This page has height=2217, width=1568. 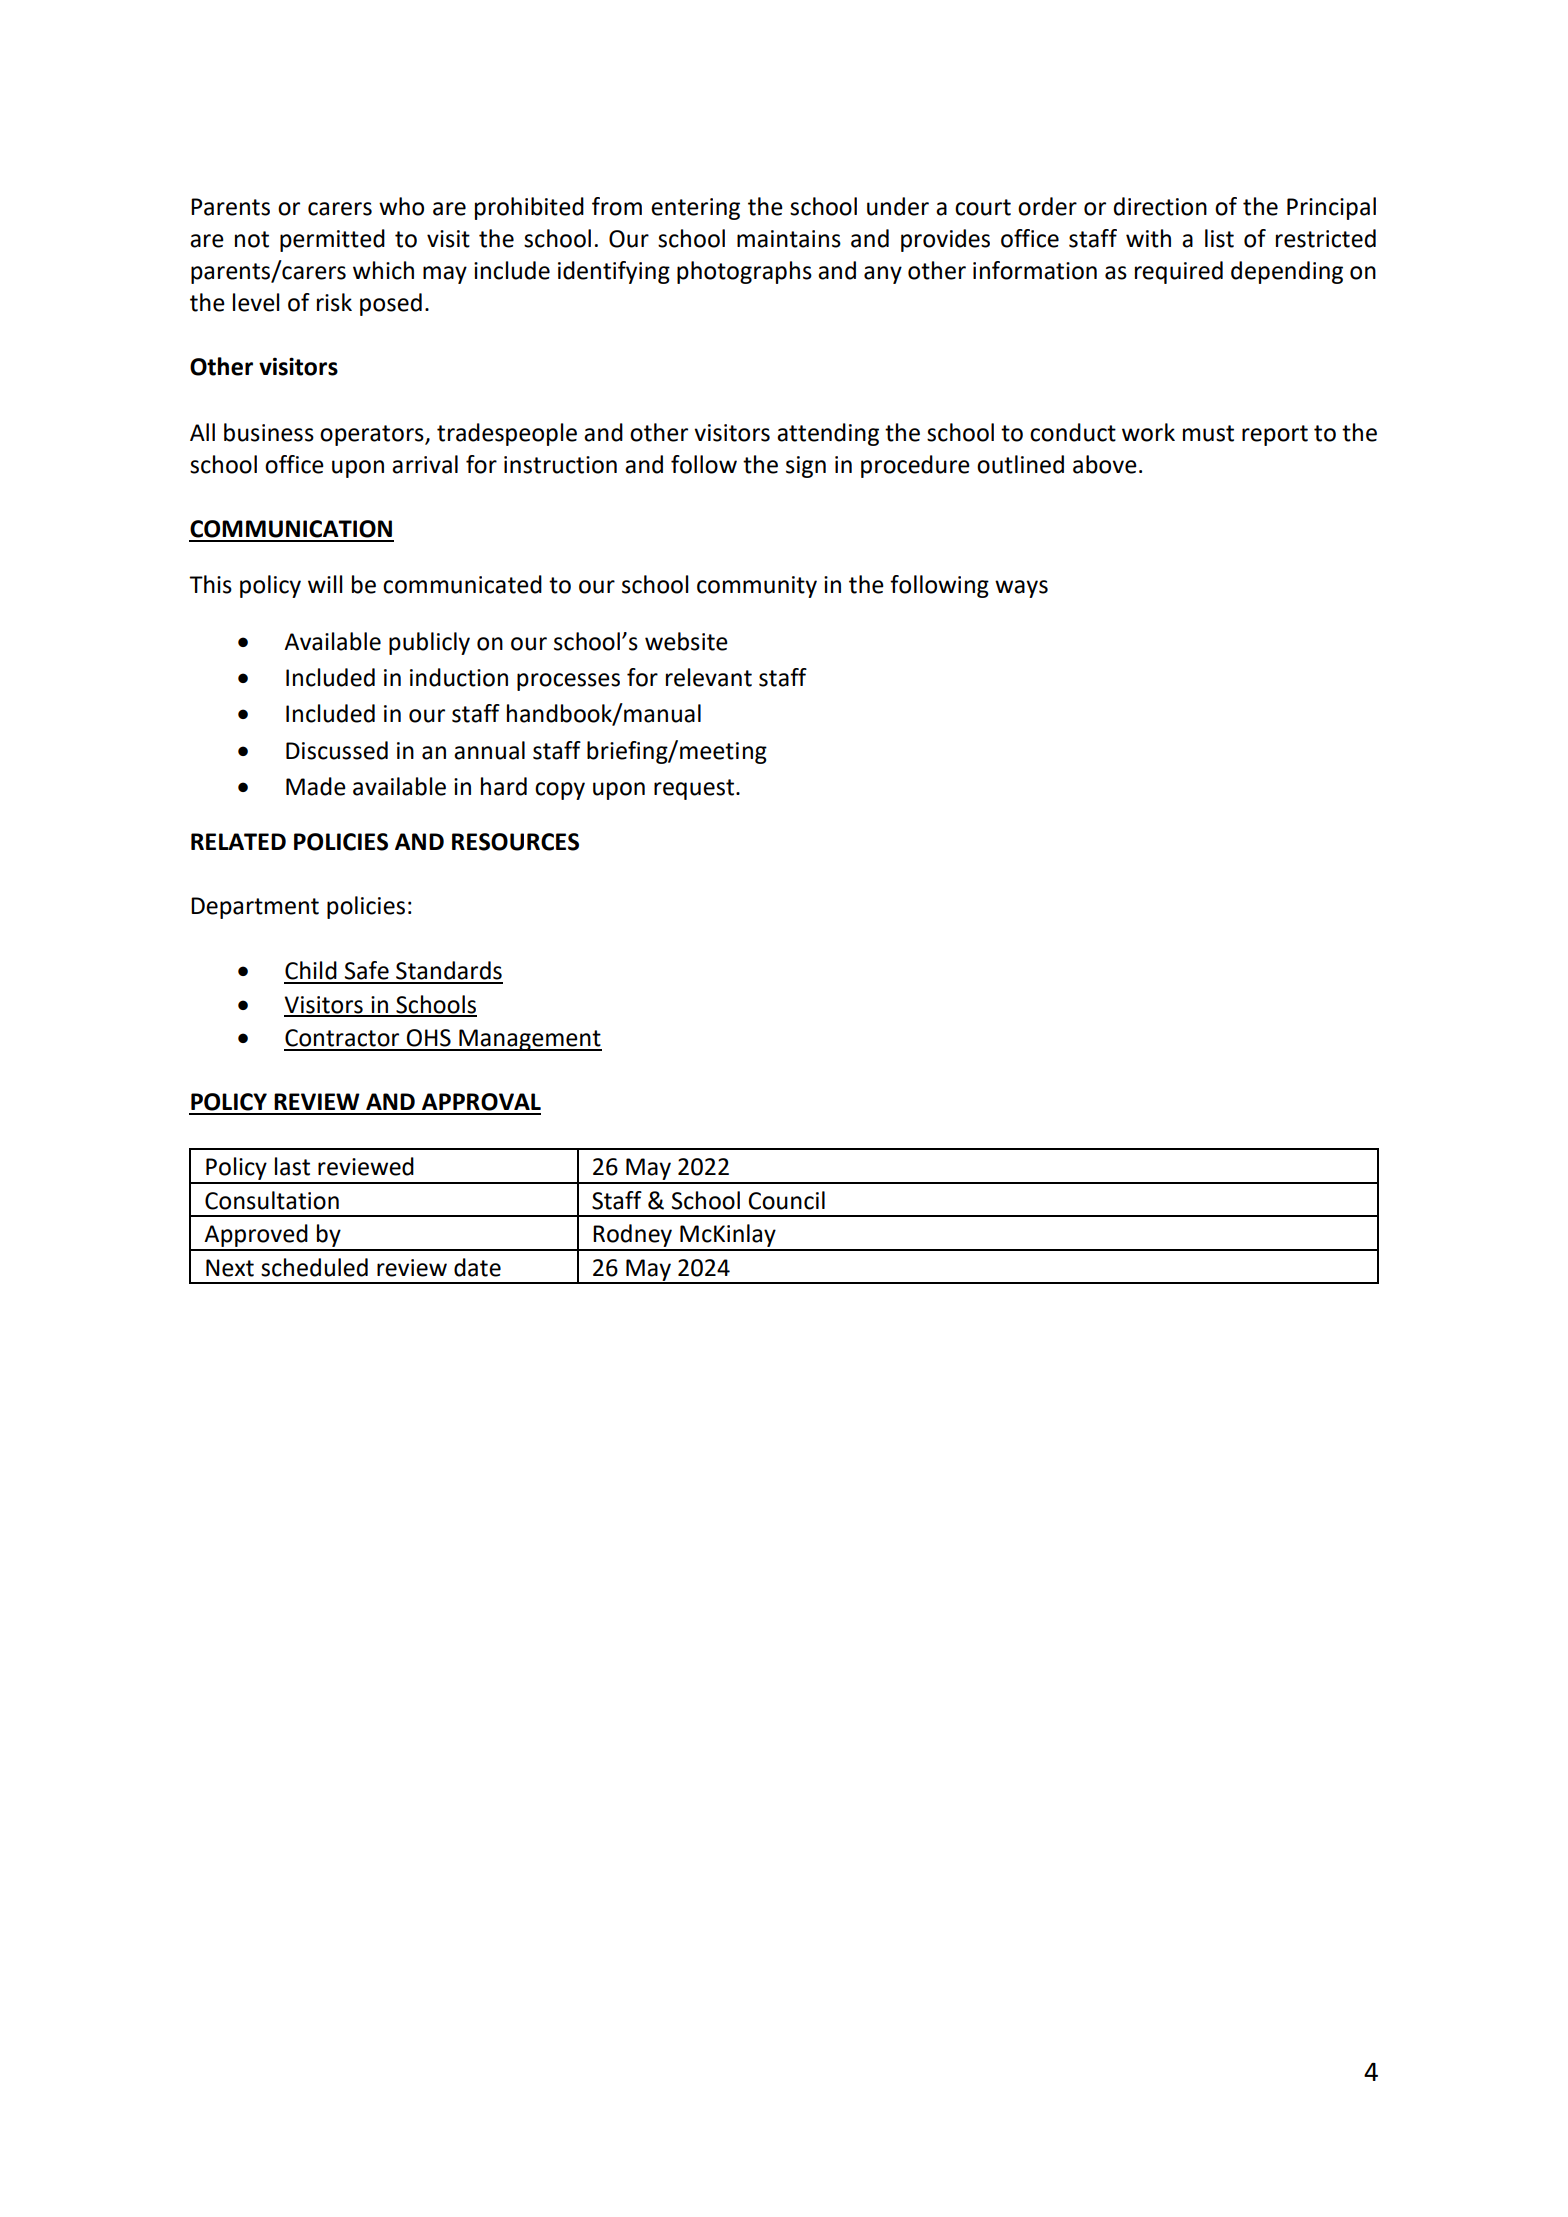 What do you see at coordinates (373, 435) in the page?
I see `operators` at bounding box center [373, 435].
